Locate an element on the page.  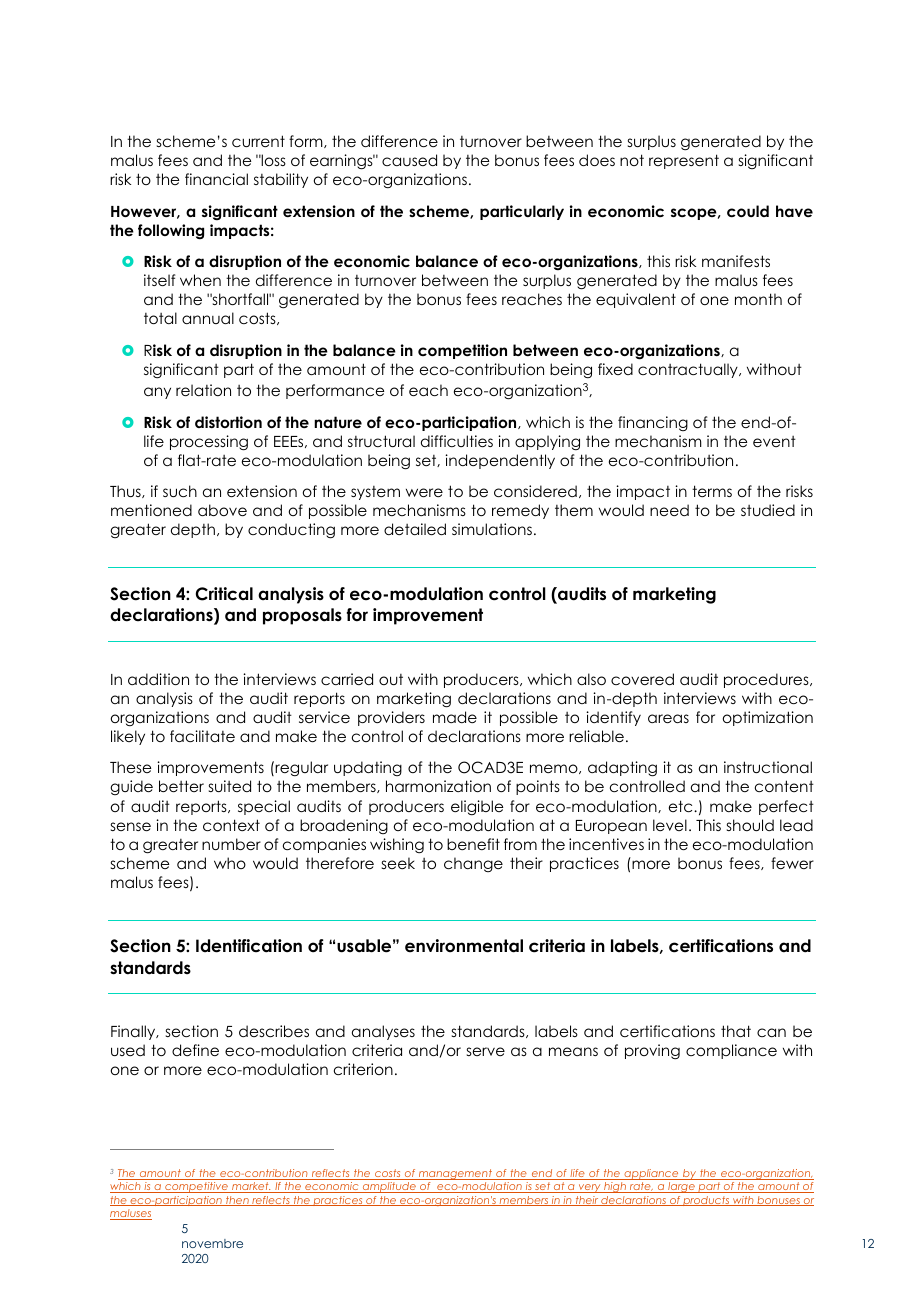
management is located at coordinates (456, 1174).
